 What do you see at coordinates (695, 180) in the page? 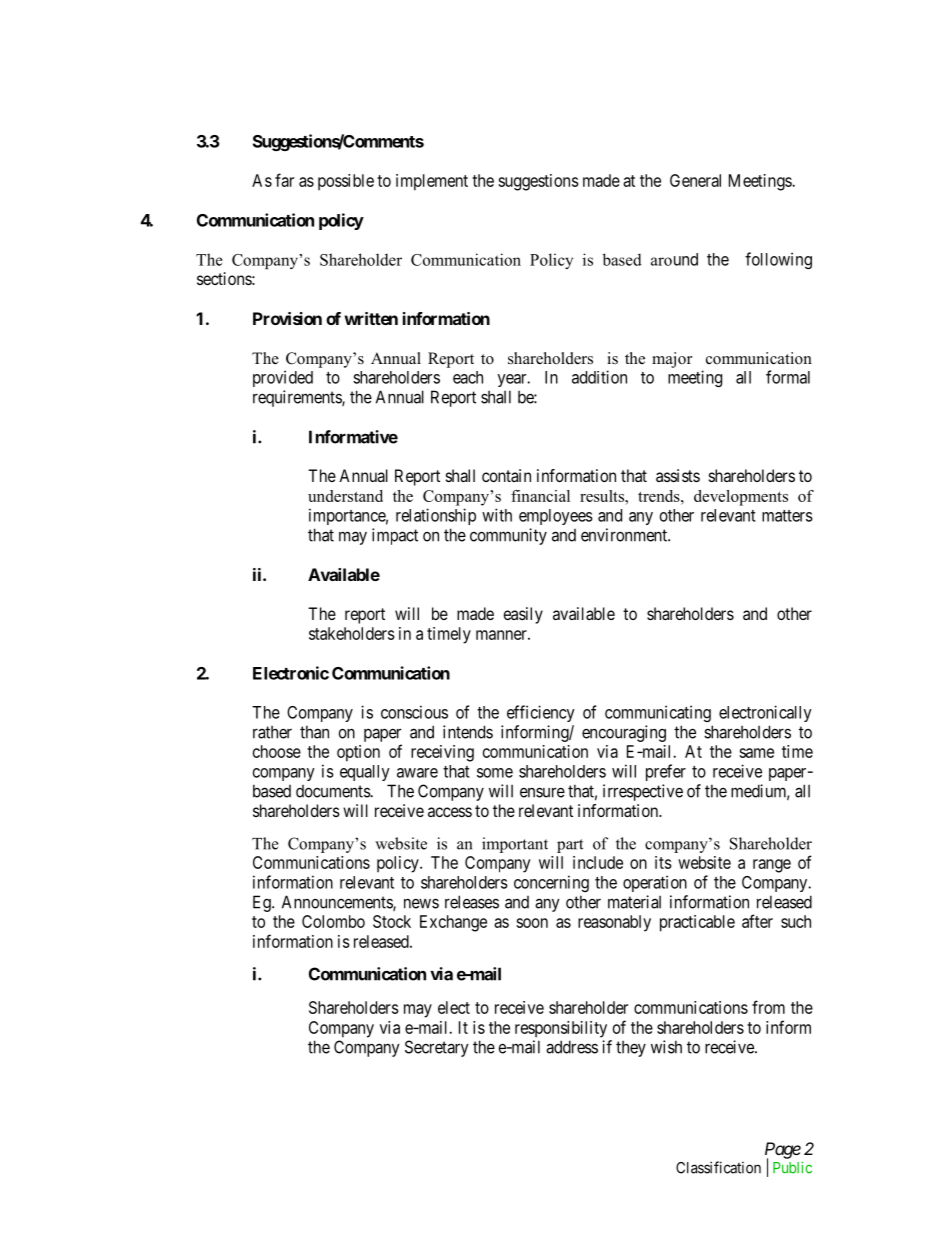
I see `General` at bounding box center [695, 180].
